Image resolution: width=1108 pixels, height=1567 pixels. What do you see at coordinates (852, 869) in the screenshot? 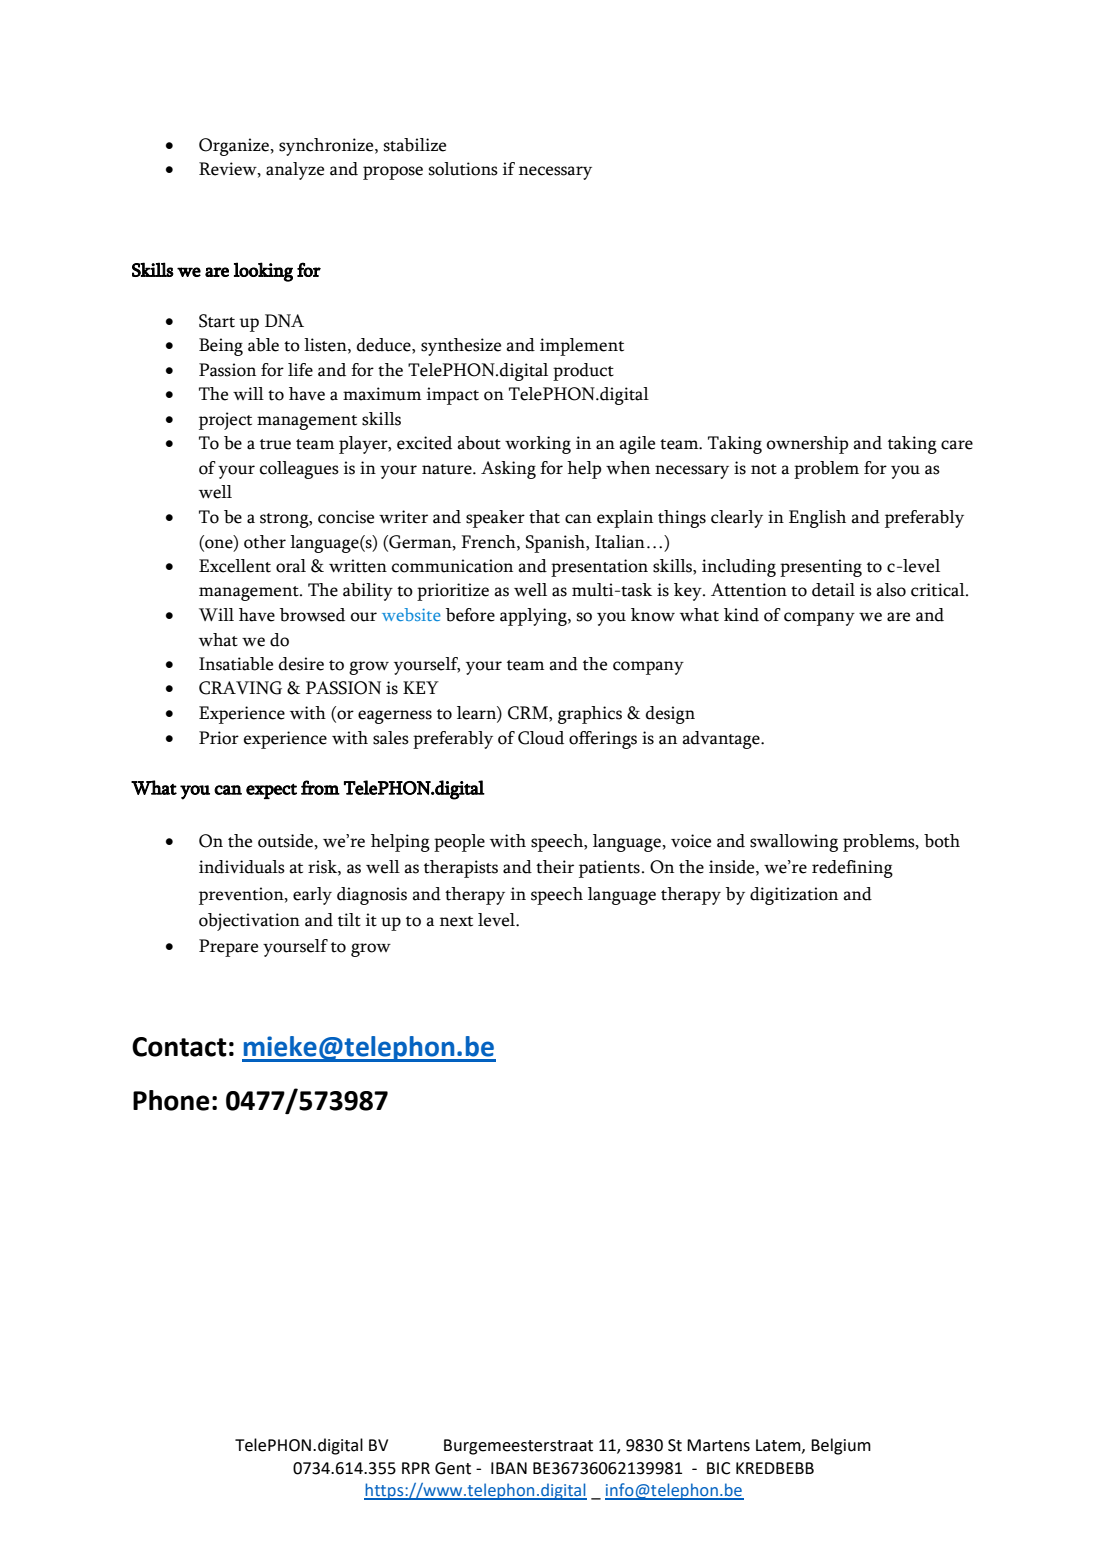
I see `redefining` at bounding box center [852, 869].
